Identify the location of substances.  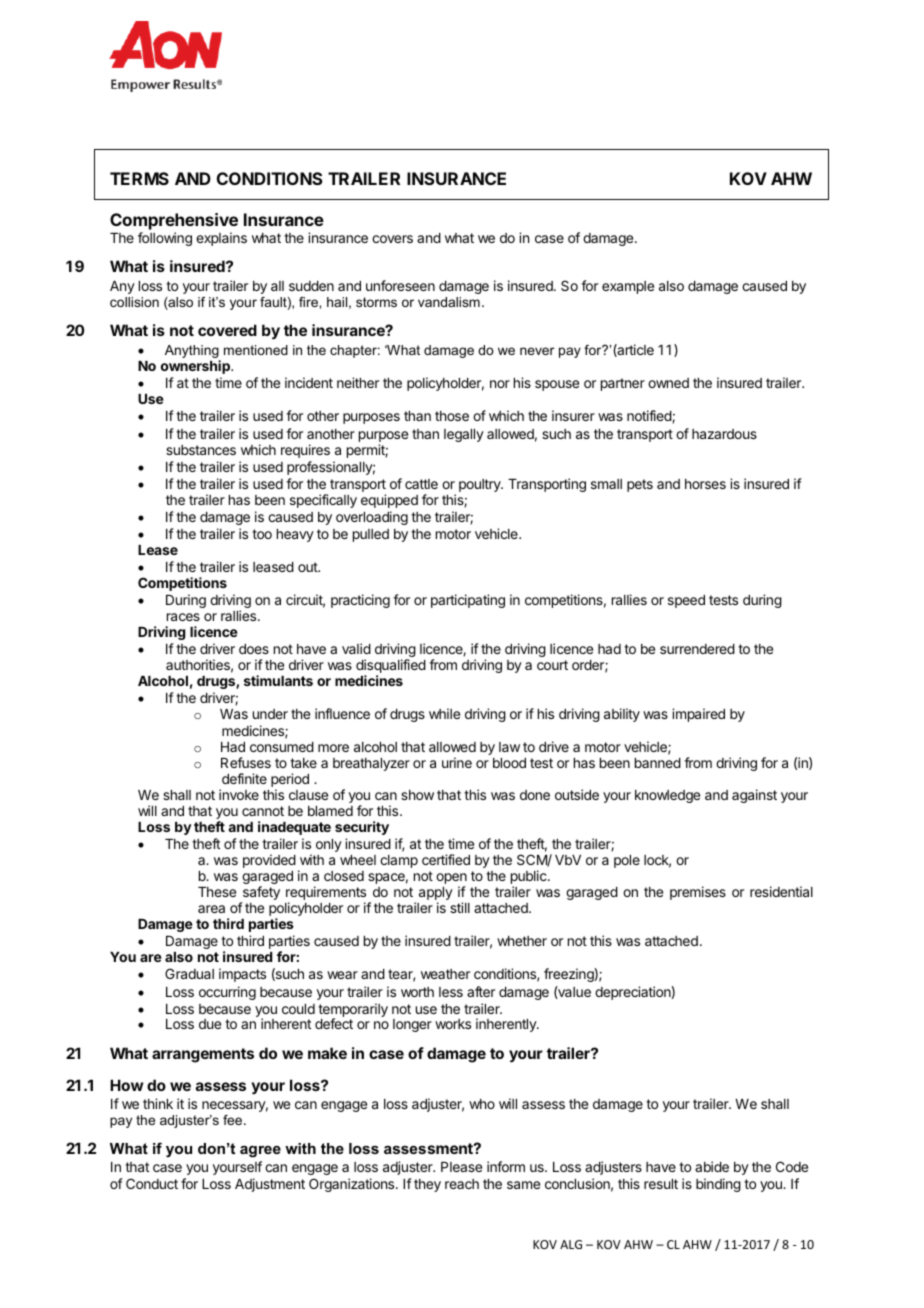
(201, 450).
